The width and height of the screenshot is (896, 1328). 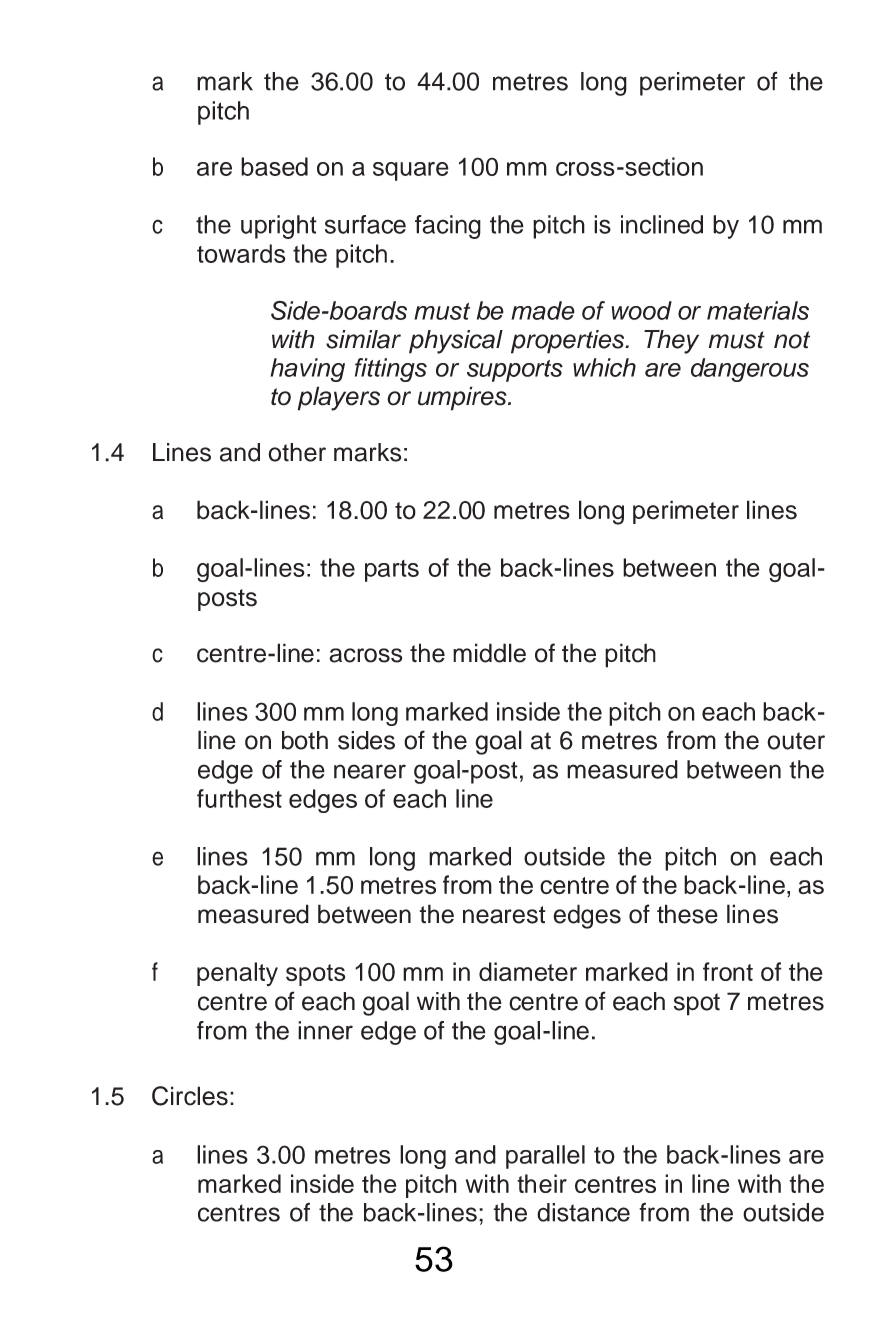 What do you see at coordinates (305, 740) in the screenshot?
I see `both` at bounding box center [305, 740].
